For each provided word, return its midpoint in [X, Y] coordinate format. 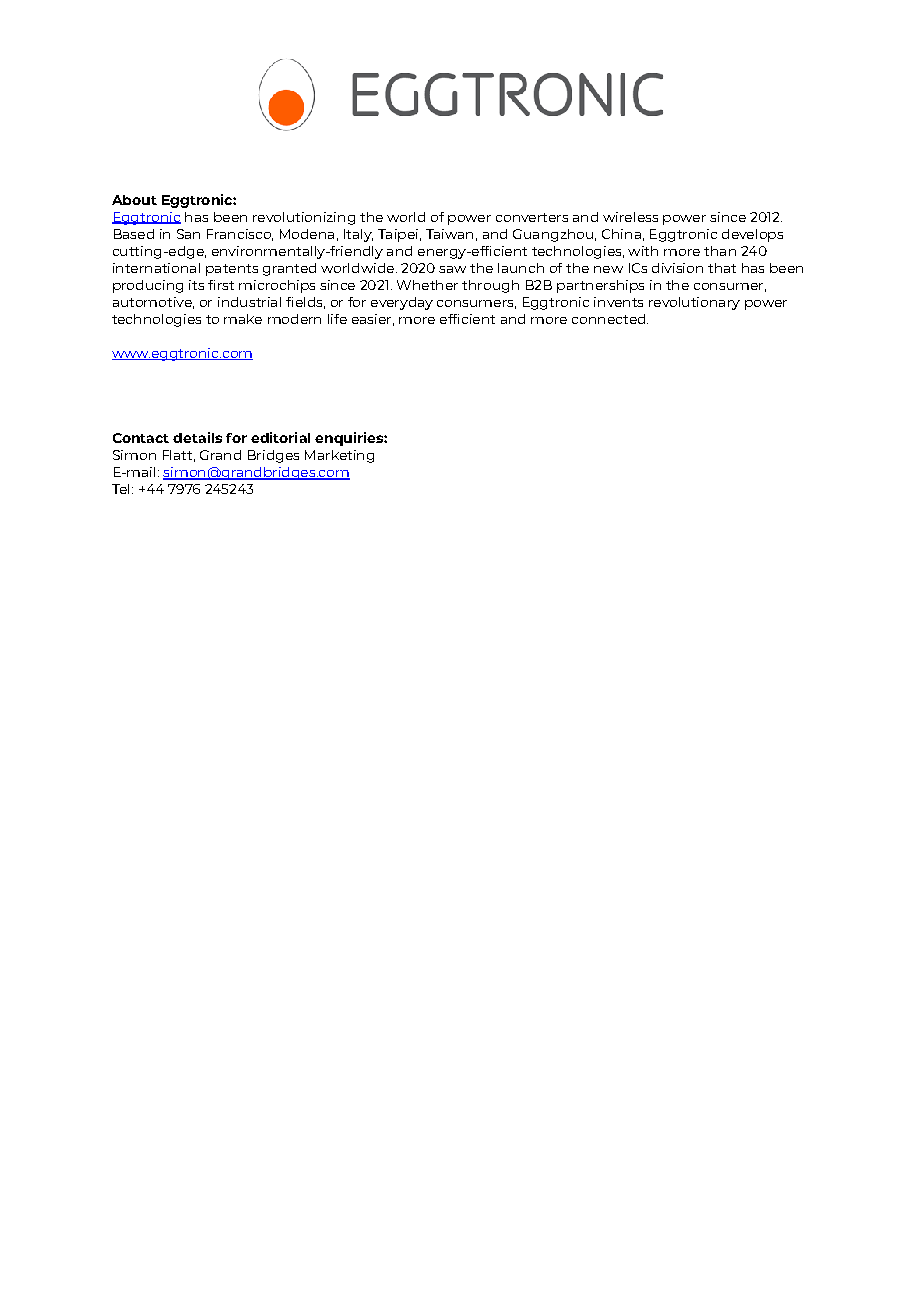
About [134, 200]
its [196, 285]
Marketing [339, 456]
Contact [141, 438]
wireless [630, 217]
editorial [280, 437]
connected [610, 319]
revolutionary [694, 303]
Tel [120, 489]
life [337, 319]
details [197, 437]
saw [452, 269]
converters [532, 217]
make [243, 319]
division [677, 268]
